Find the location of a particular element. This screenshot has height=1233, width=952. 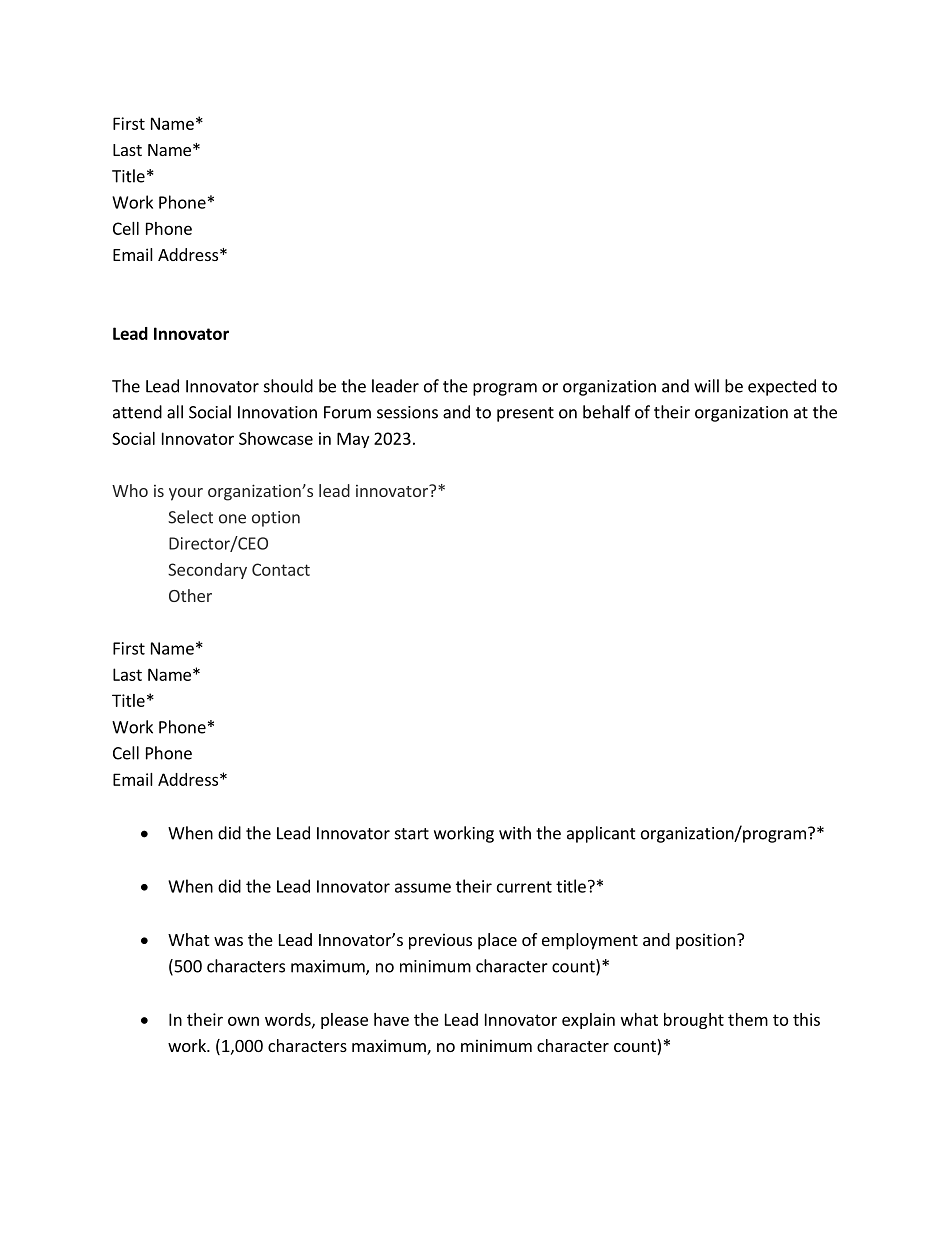

Other is located at coordinates (190, 595).
